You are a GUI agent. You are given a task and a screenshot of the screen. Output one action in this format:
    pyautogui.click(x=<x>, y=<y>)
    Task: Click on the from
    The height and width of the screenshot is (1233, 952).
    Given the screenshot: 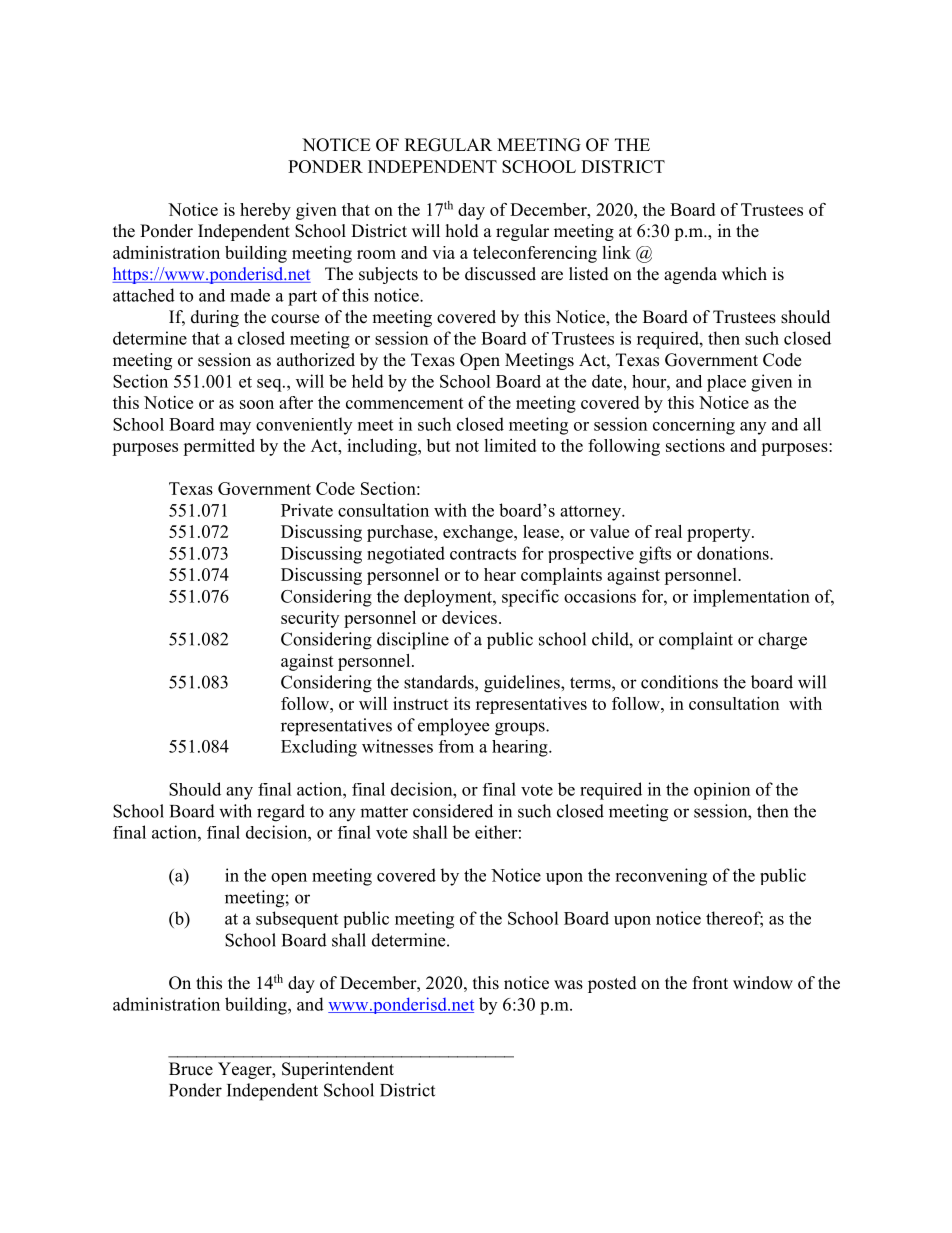 What is the action you would take?
    pyautogui.click(x=456, y=746)
